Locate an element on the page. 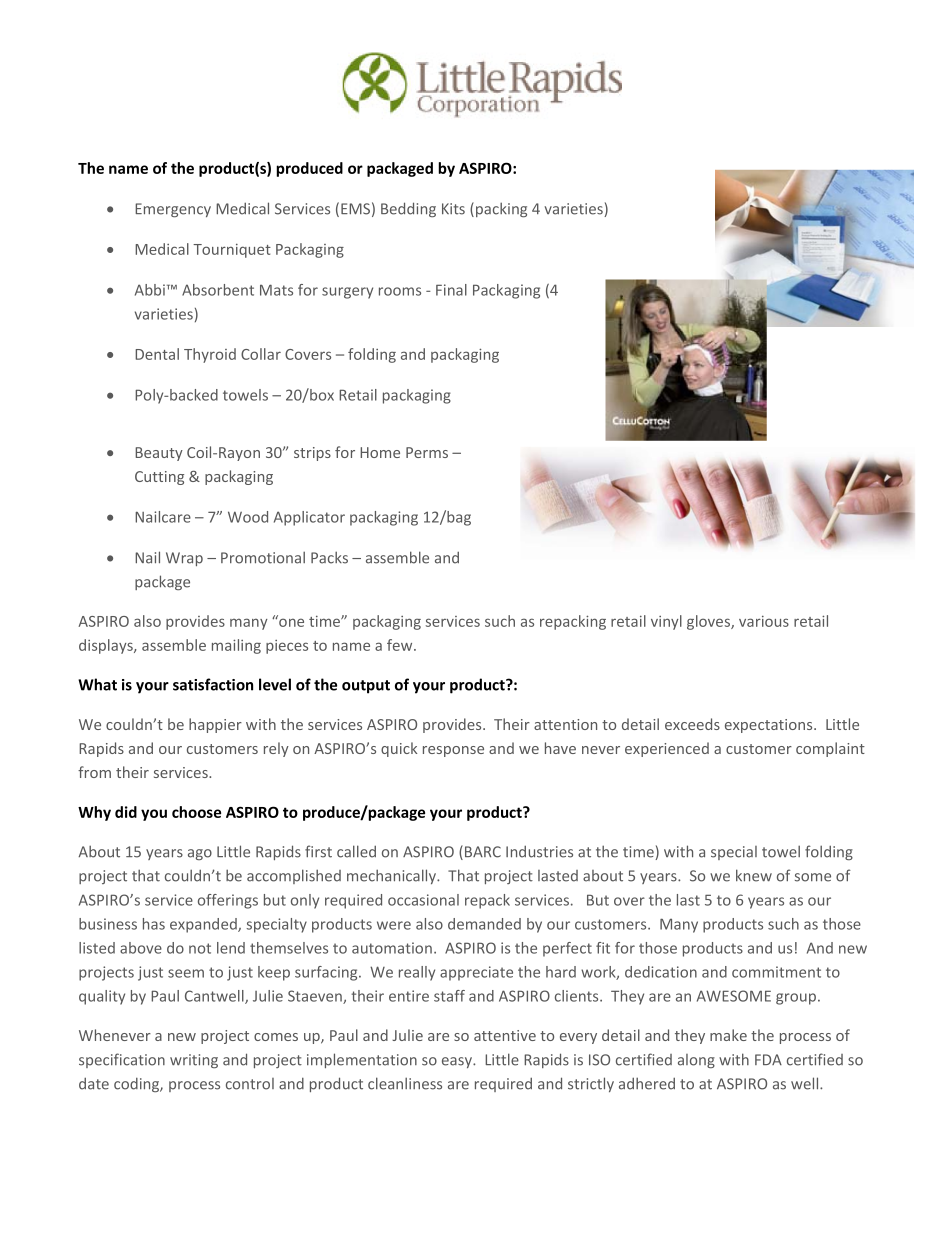 The height and width of the image is (1233, 952). various is located at coordinates (764, 621).
